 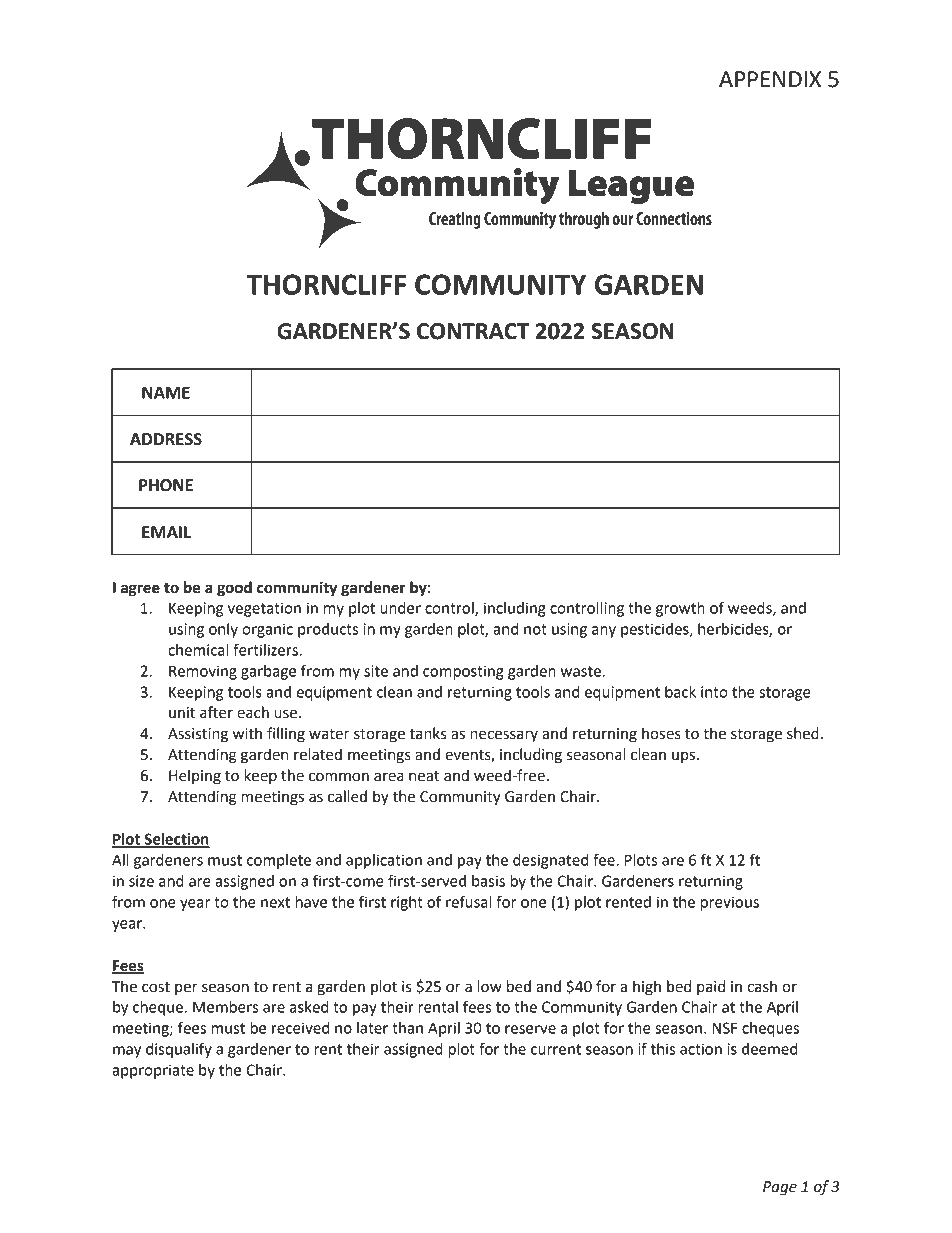 What do you see at coordinates (730, 903) in the image?
I see `previous` at bounding box center [730, 903].
